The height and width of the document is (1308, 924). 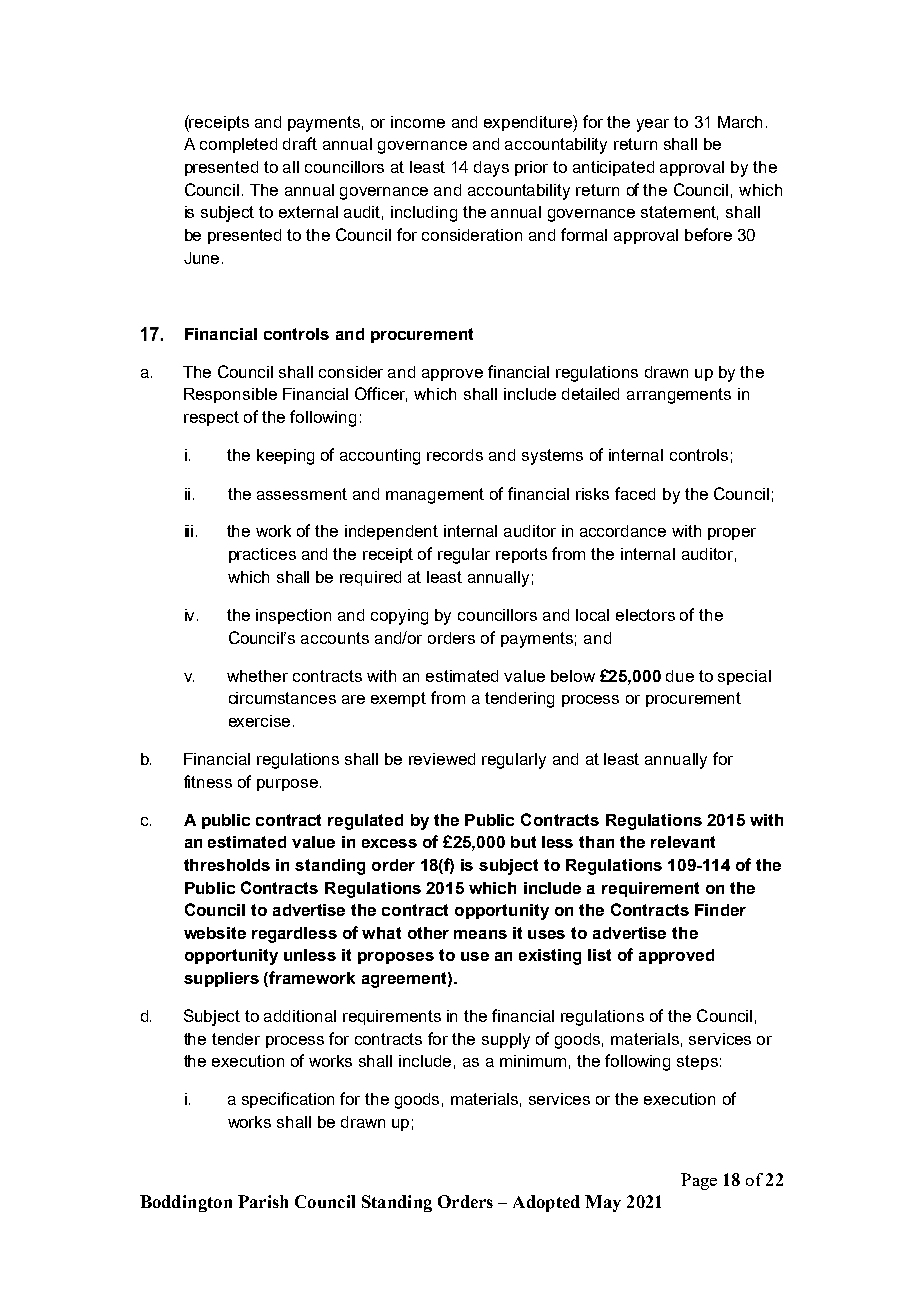 What do you see at coordinates (435, 496) in the document?
I see `management` at bounding box center [435, 496].
